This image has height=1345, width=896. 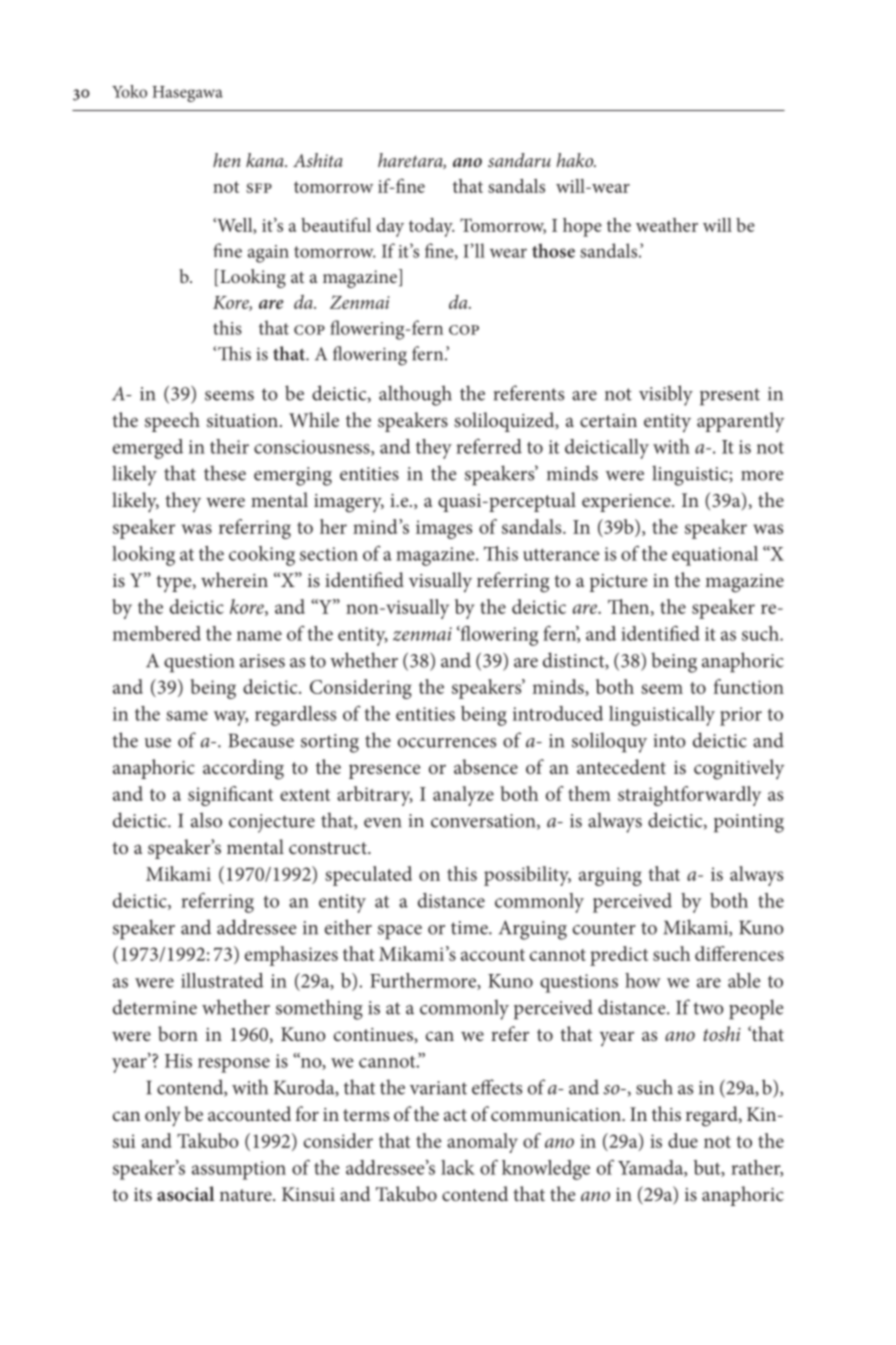 I want to click on due, so click(x=683, y=1140).
